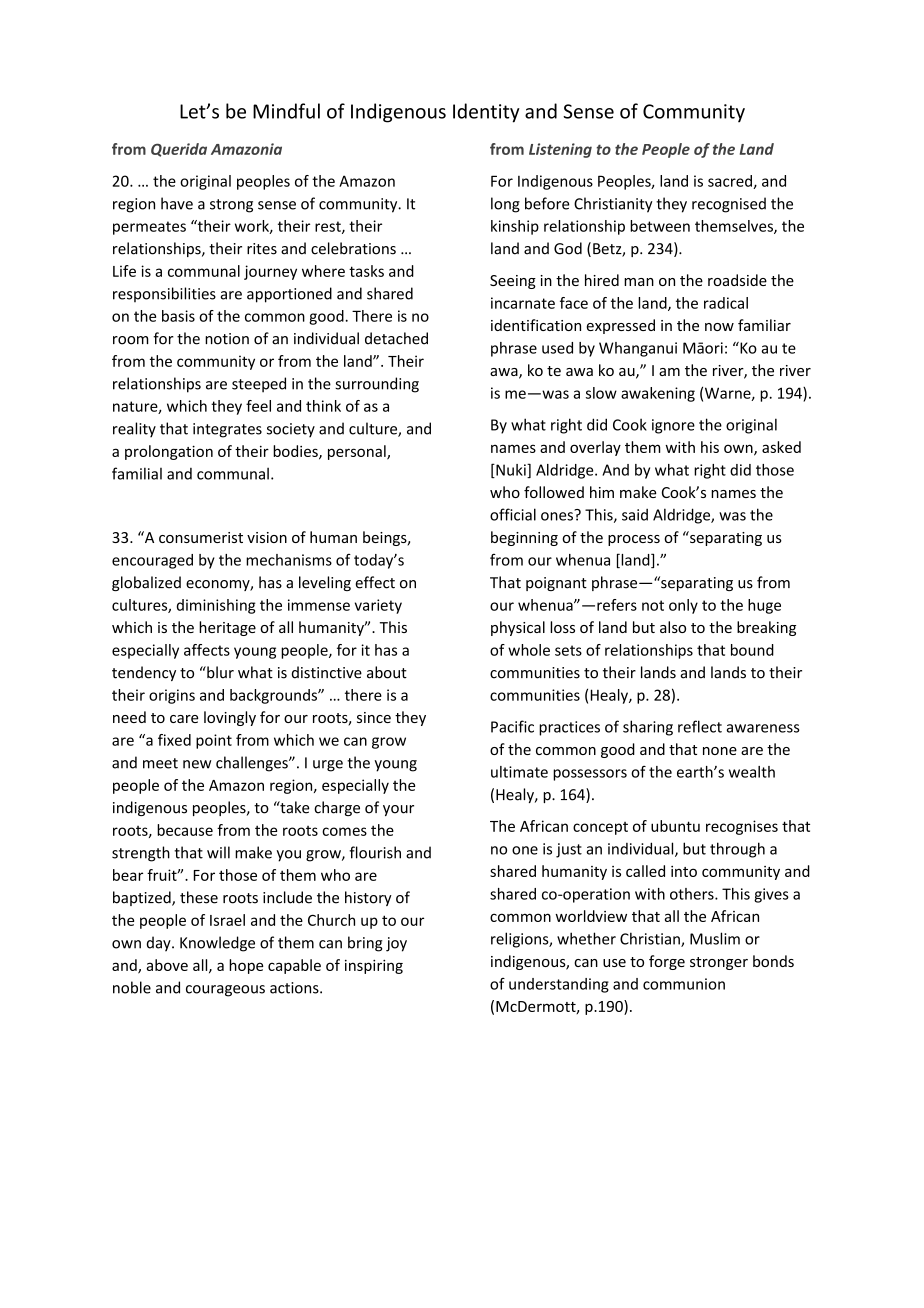  Describe the element at coordinates (286, 111) in the document. I see `Mindful` at that location.
